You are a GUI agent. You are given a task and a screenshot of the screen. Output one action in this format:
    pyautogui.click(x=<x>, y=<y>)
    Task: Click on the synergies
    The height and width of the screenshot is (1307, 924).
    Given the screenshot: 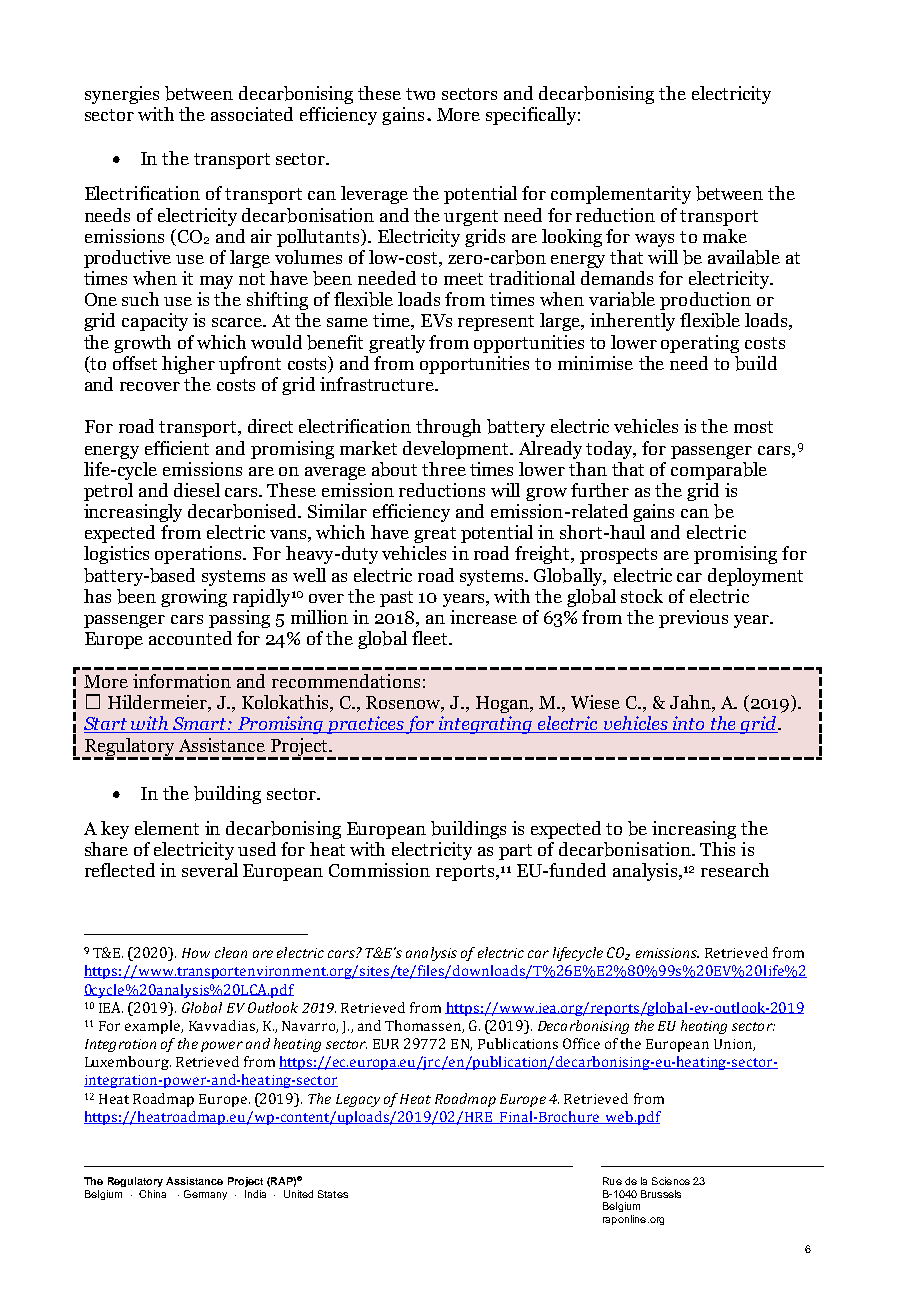 What is the action you would take?
    pyautogui.click(x=122, y=95)
